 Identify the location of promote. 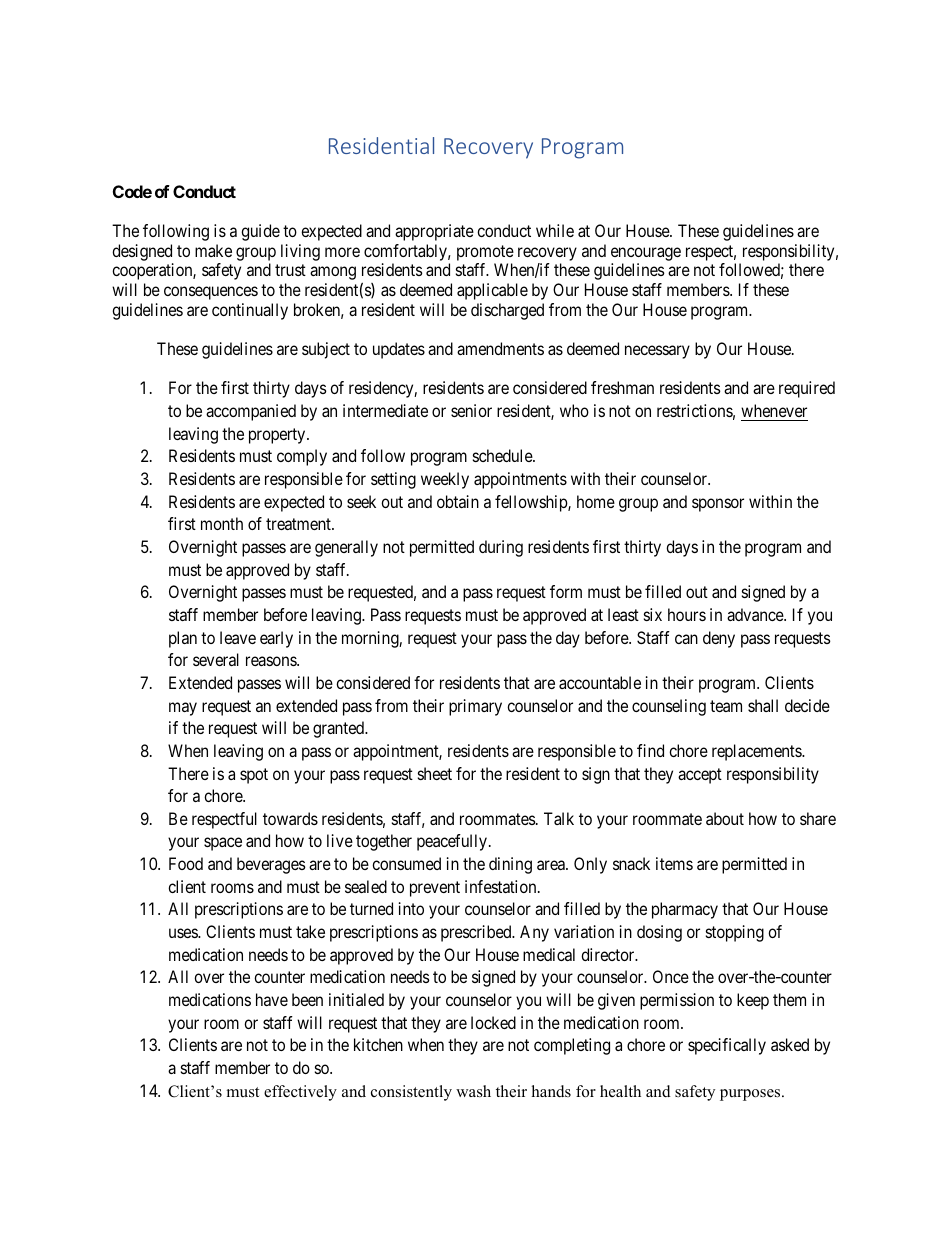
(485, 253).
